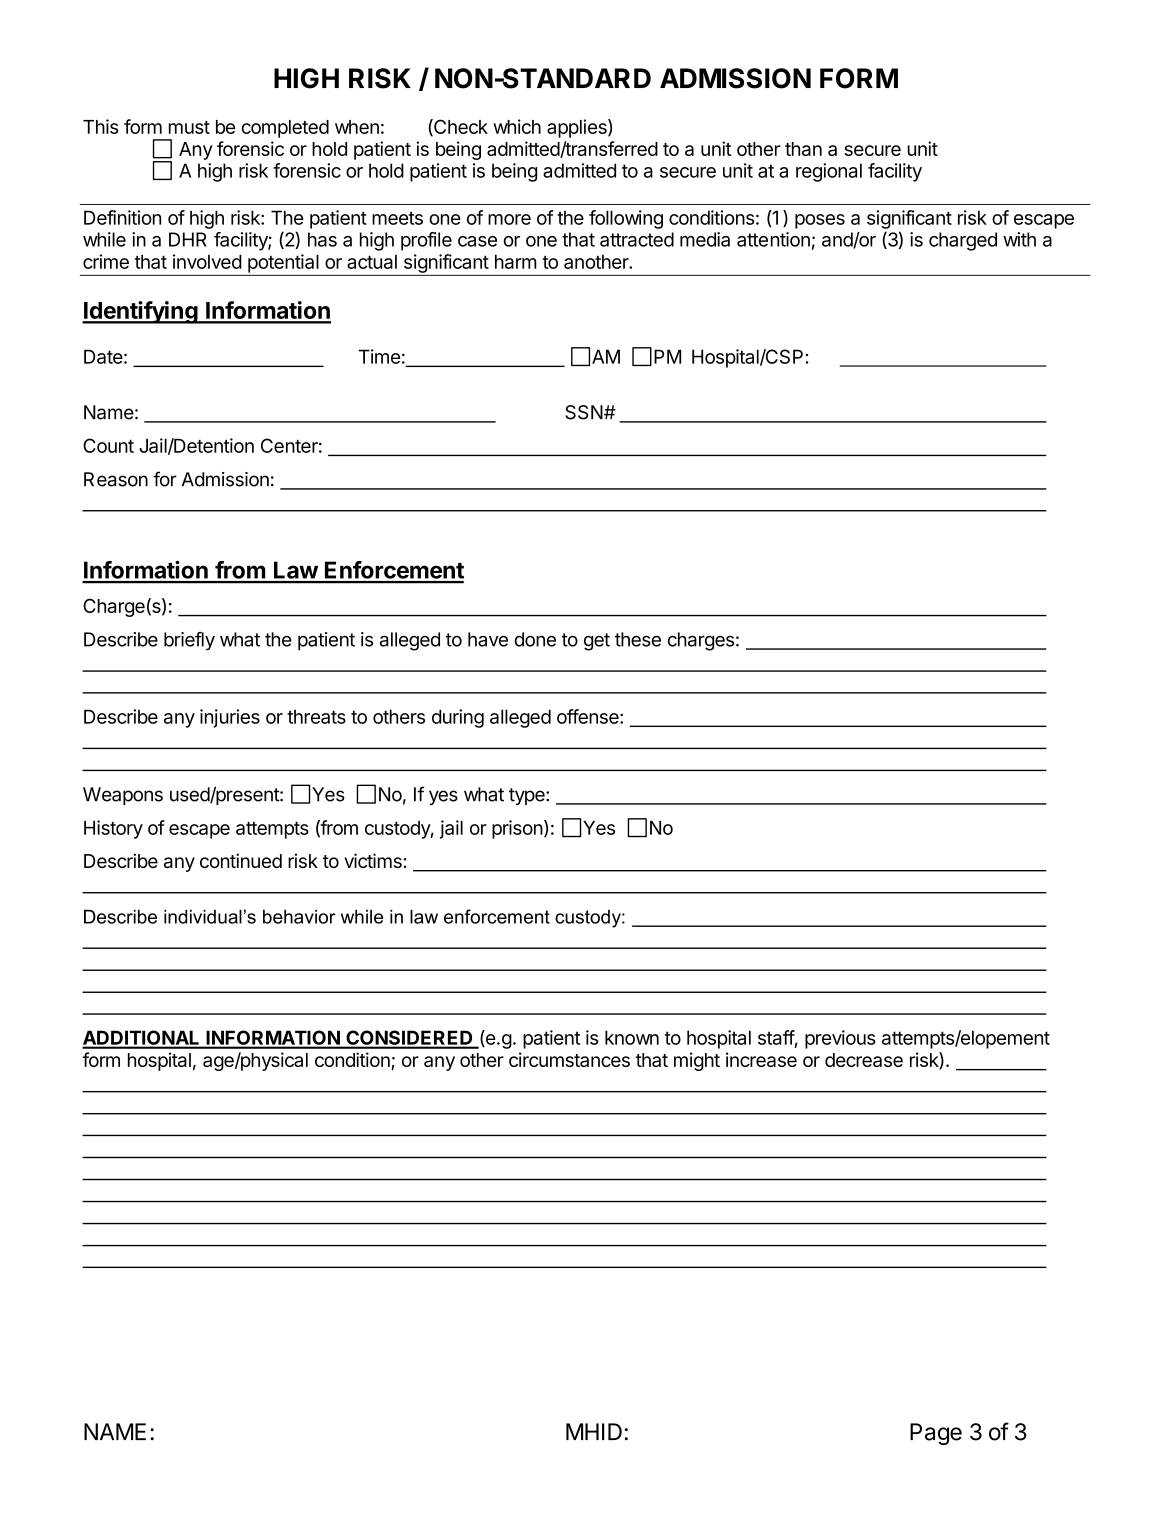  I want to click on with, so click(1019, 239).
